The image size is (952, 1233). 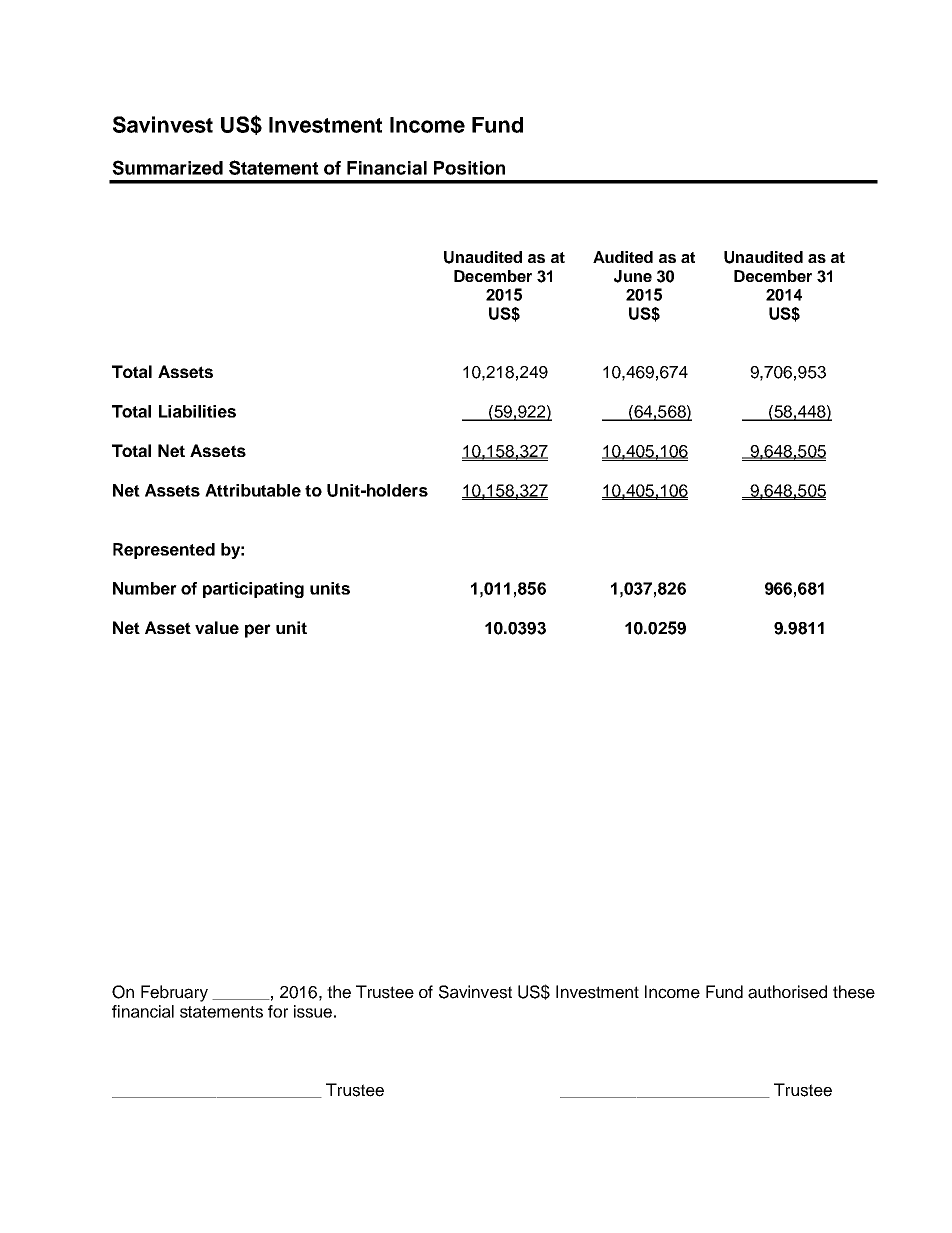 I want to click on authorised, so click(x=787, y=992).
